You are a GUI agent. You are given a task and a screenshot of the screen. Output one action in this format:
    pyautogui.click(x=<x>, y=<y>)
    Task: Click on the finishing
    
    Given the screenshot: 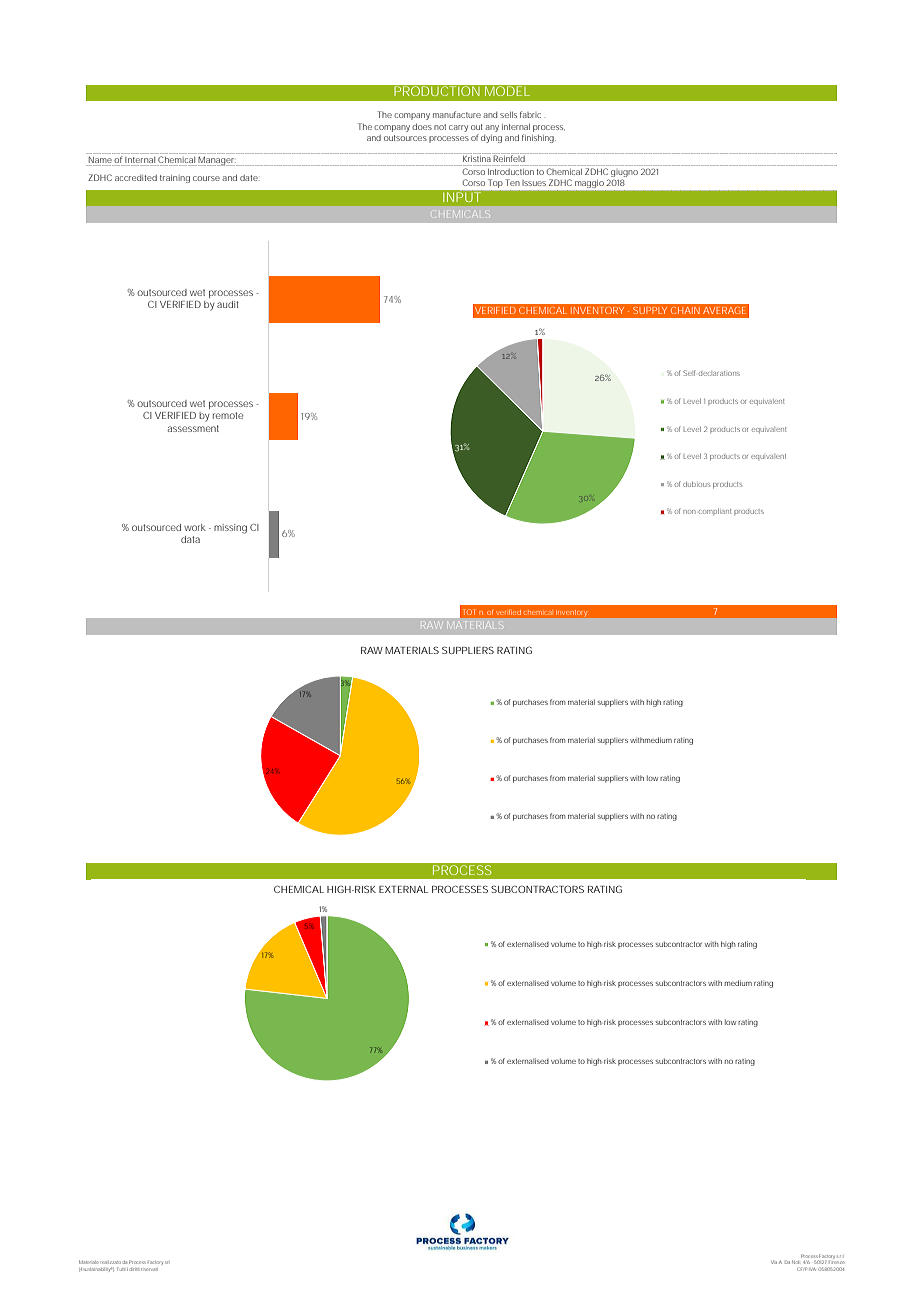 What is the action you would take?
    pyautogui.click(x=539, y=138)
